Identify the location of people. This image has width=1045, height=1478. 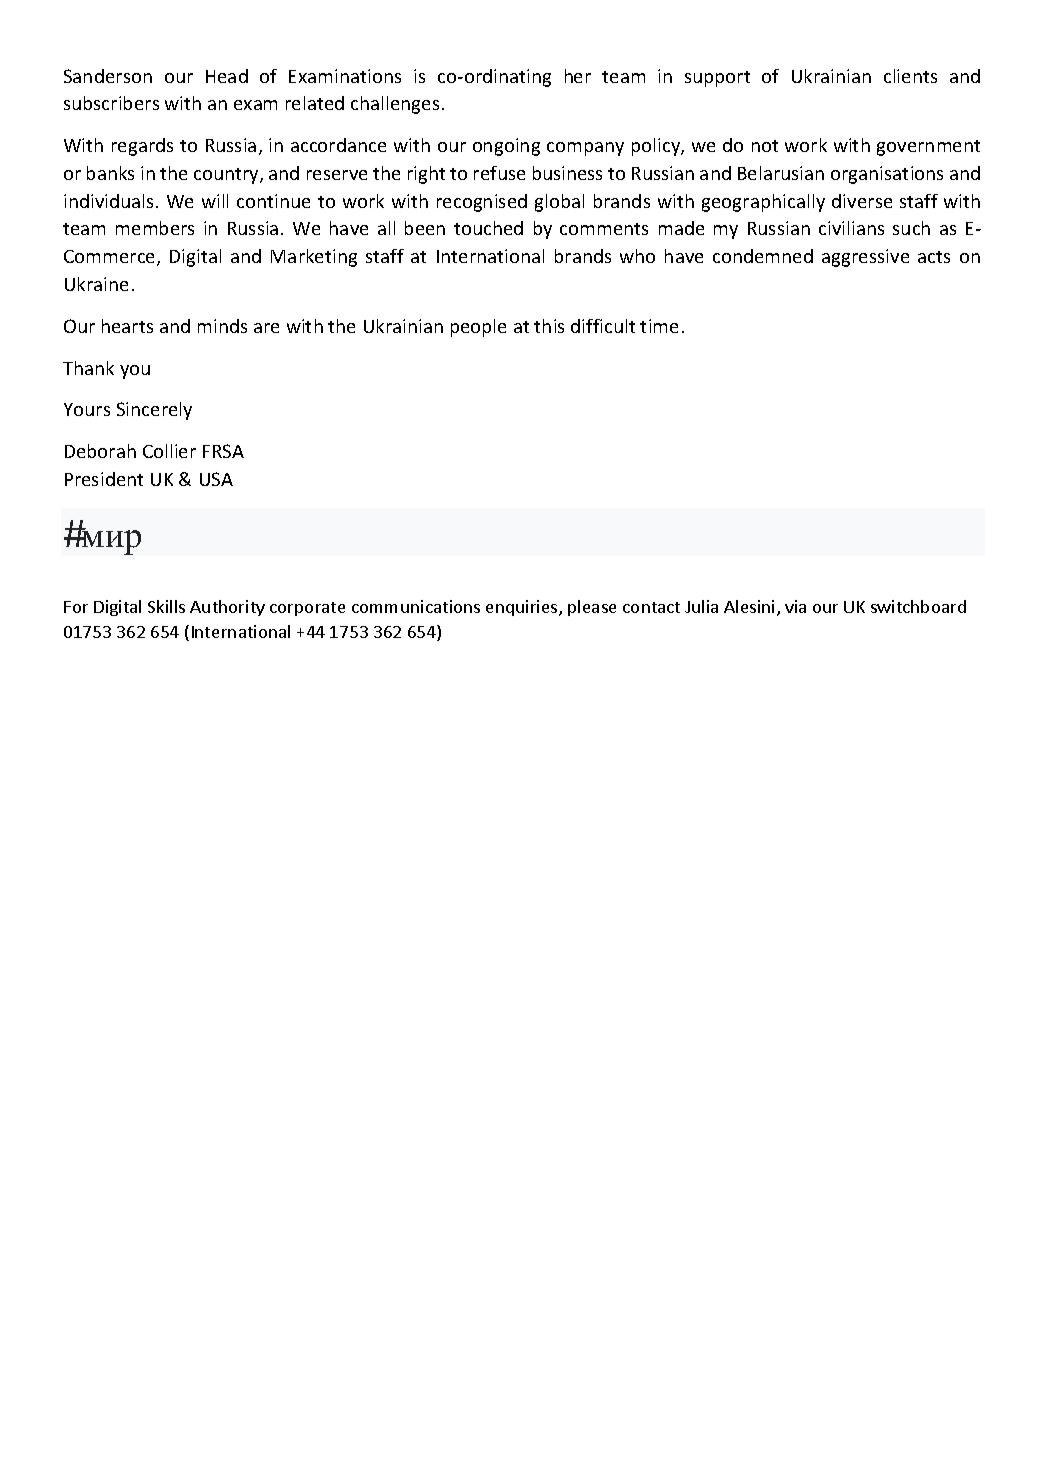
(478, 328).
